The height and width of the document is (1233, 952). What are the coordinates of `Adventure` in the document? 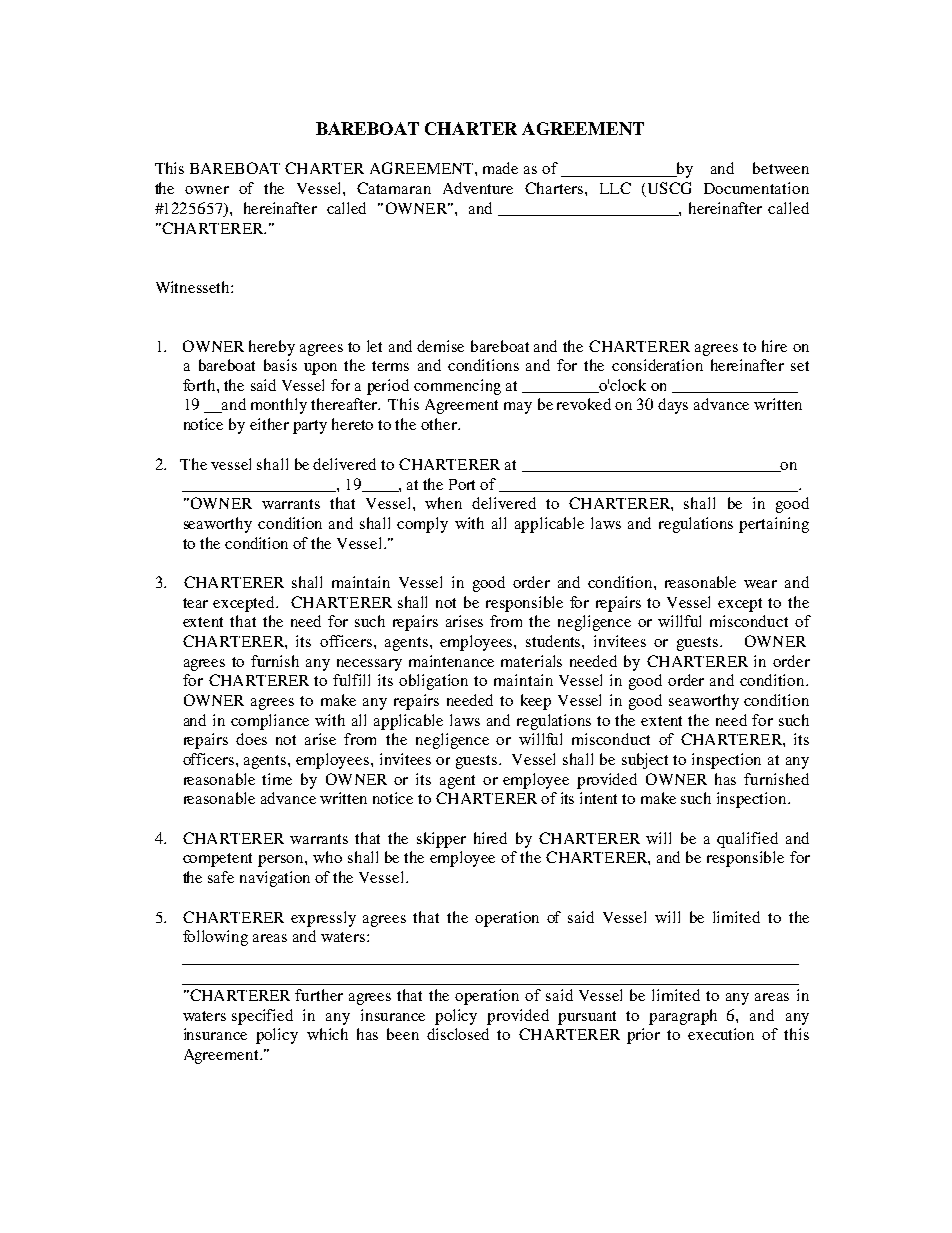 It's located at (478, 188).
